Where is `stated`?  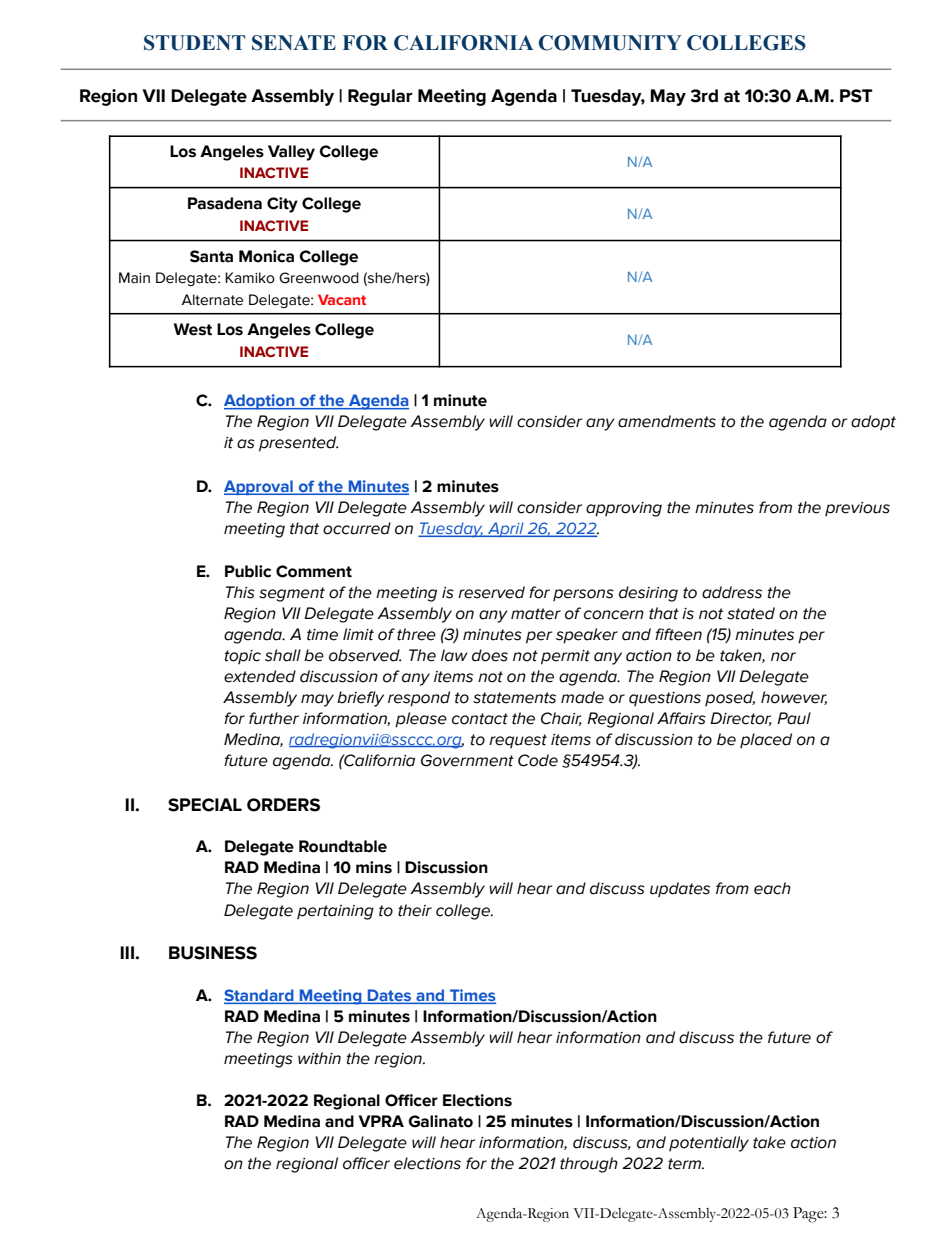 stated is located at coordinates (751, 613).
